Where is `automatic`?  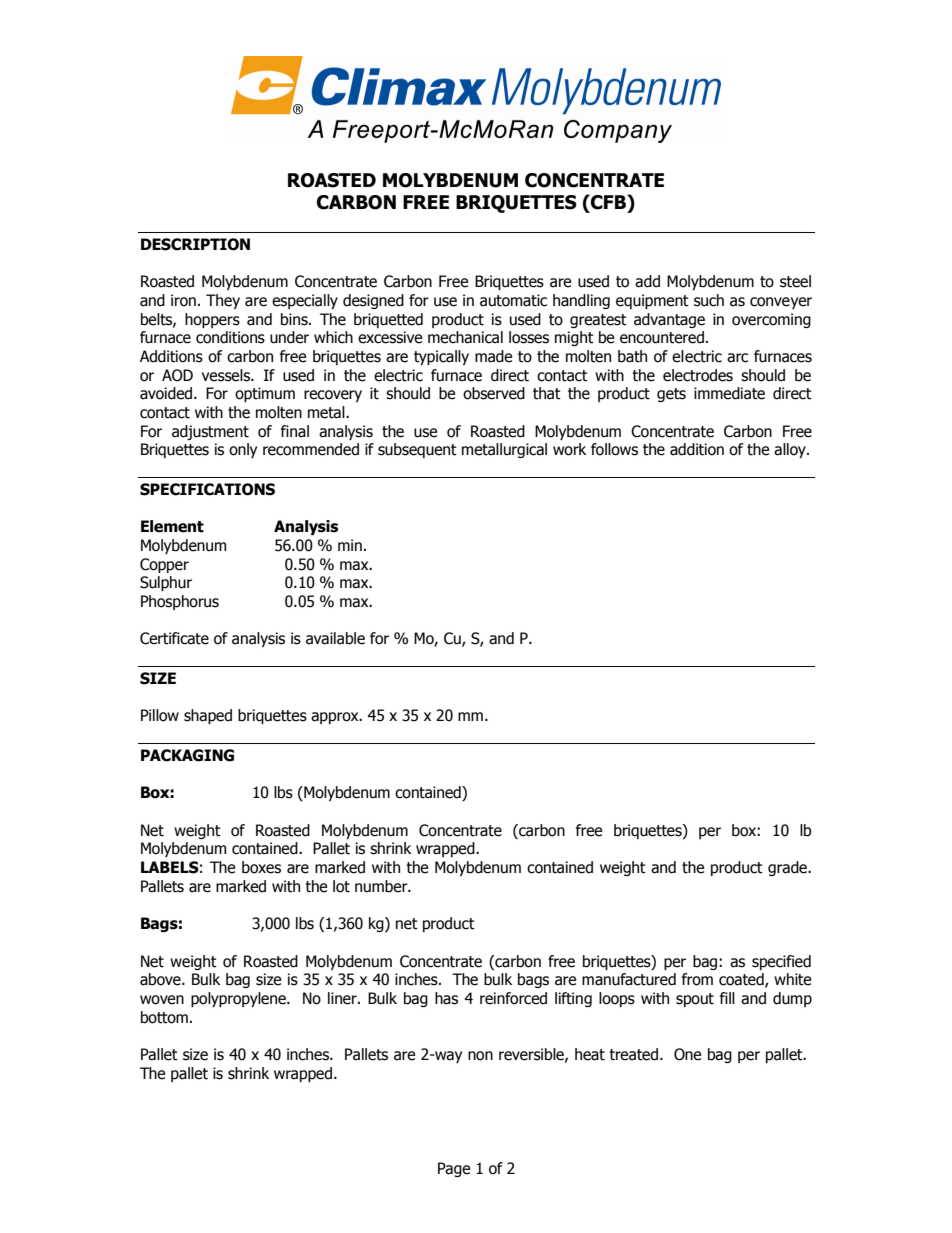 automatic is located at coordinates (513, 300).
